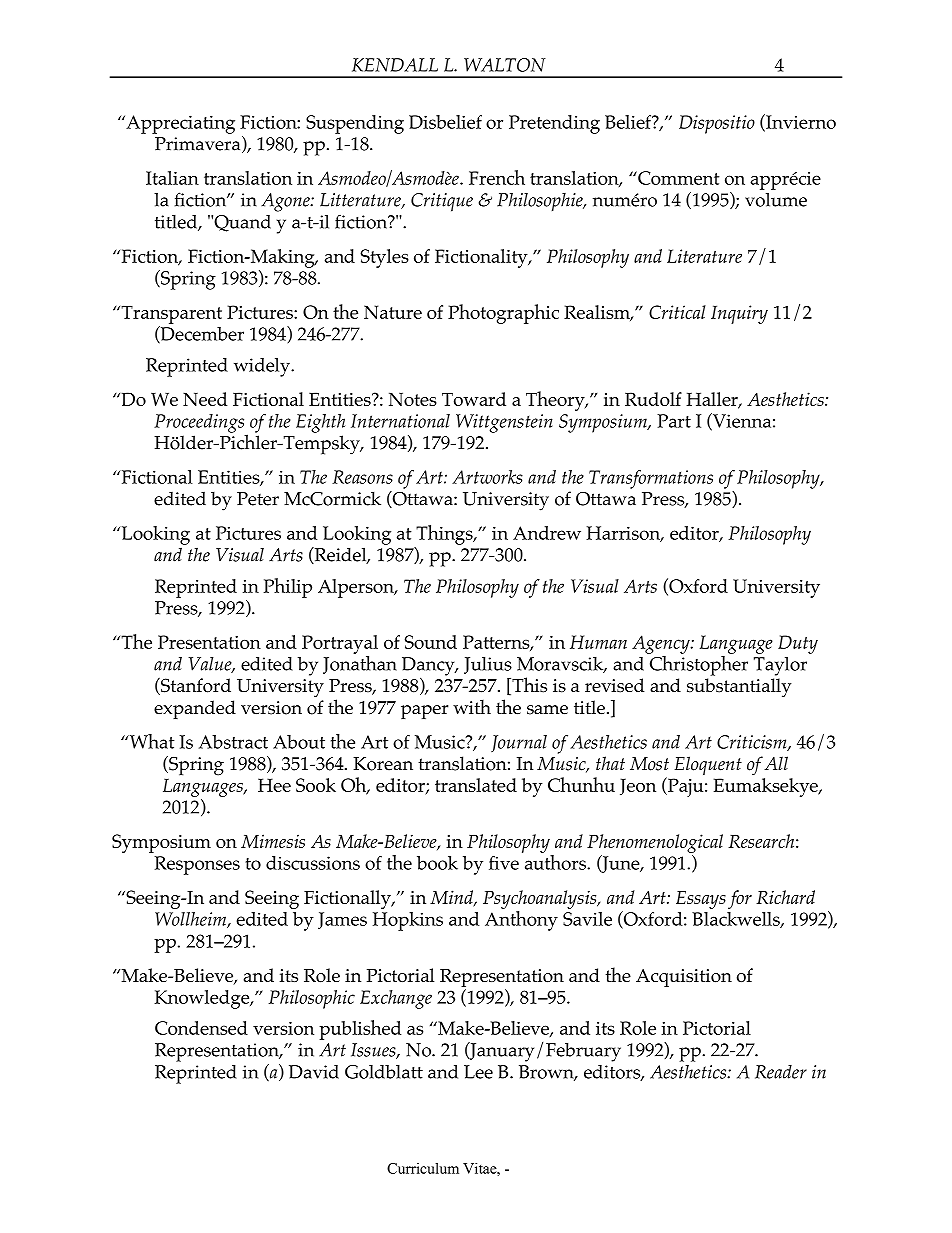 The image size is (952, 1233). I want to click on Abstract, so click(233, 742).
